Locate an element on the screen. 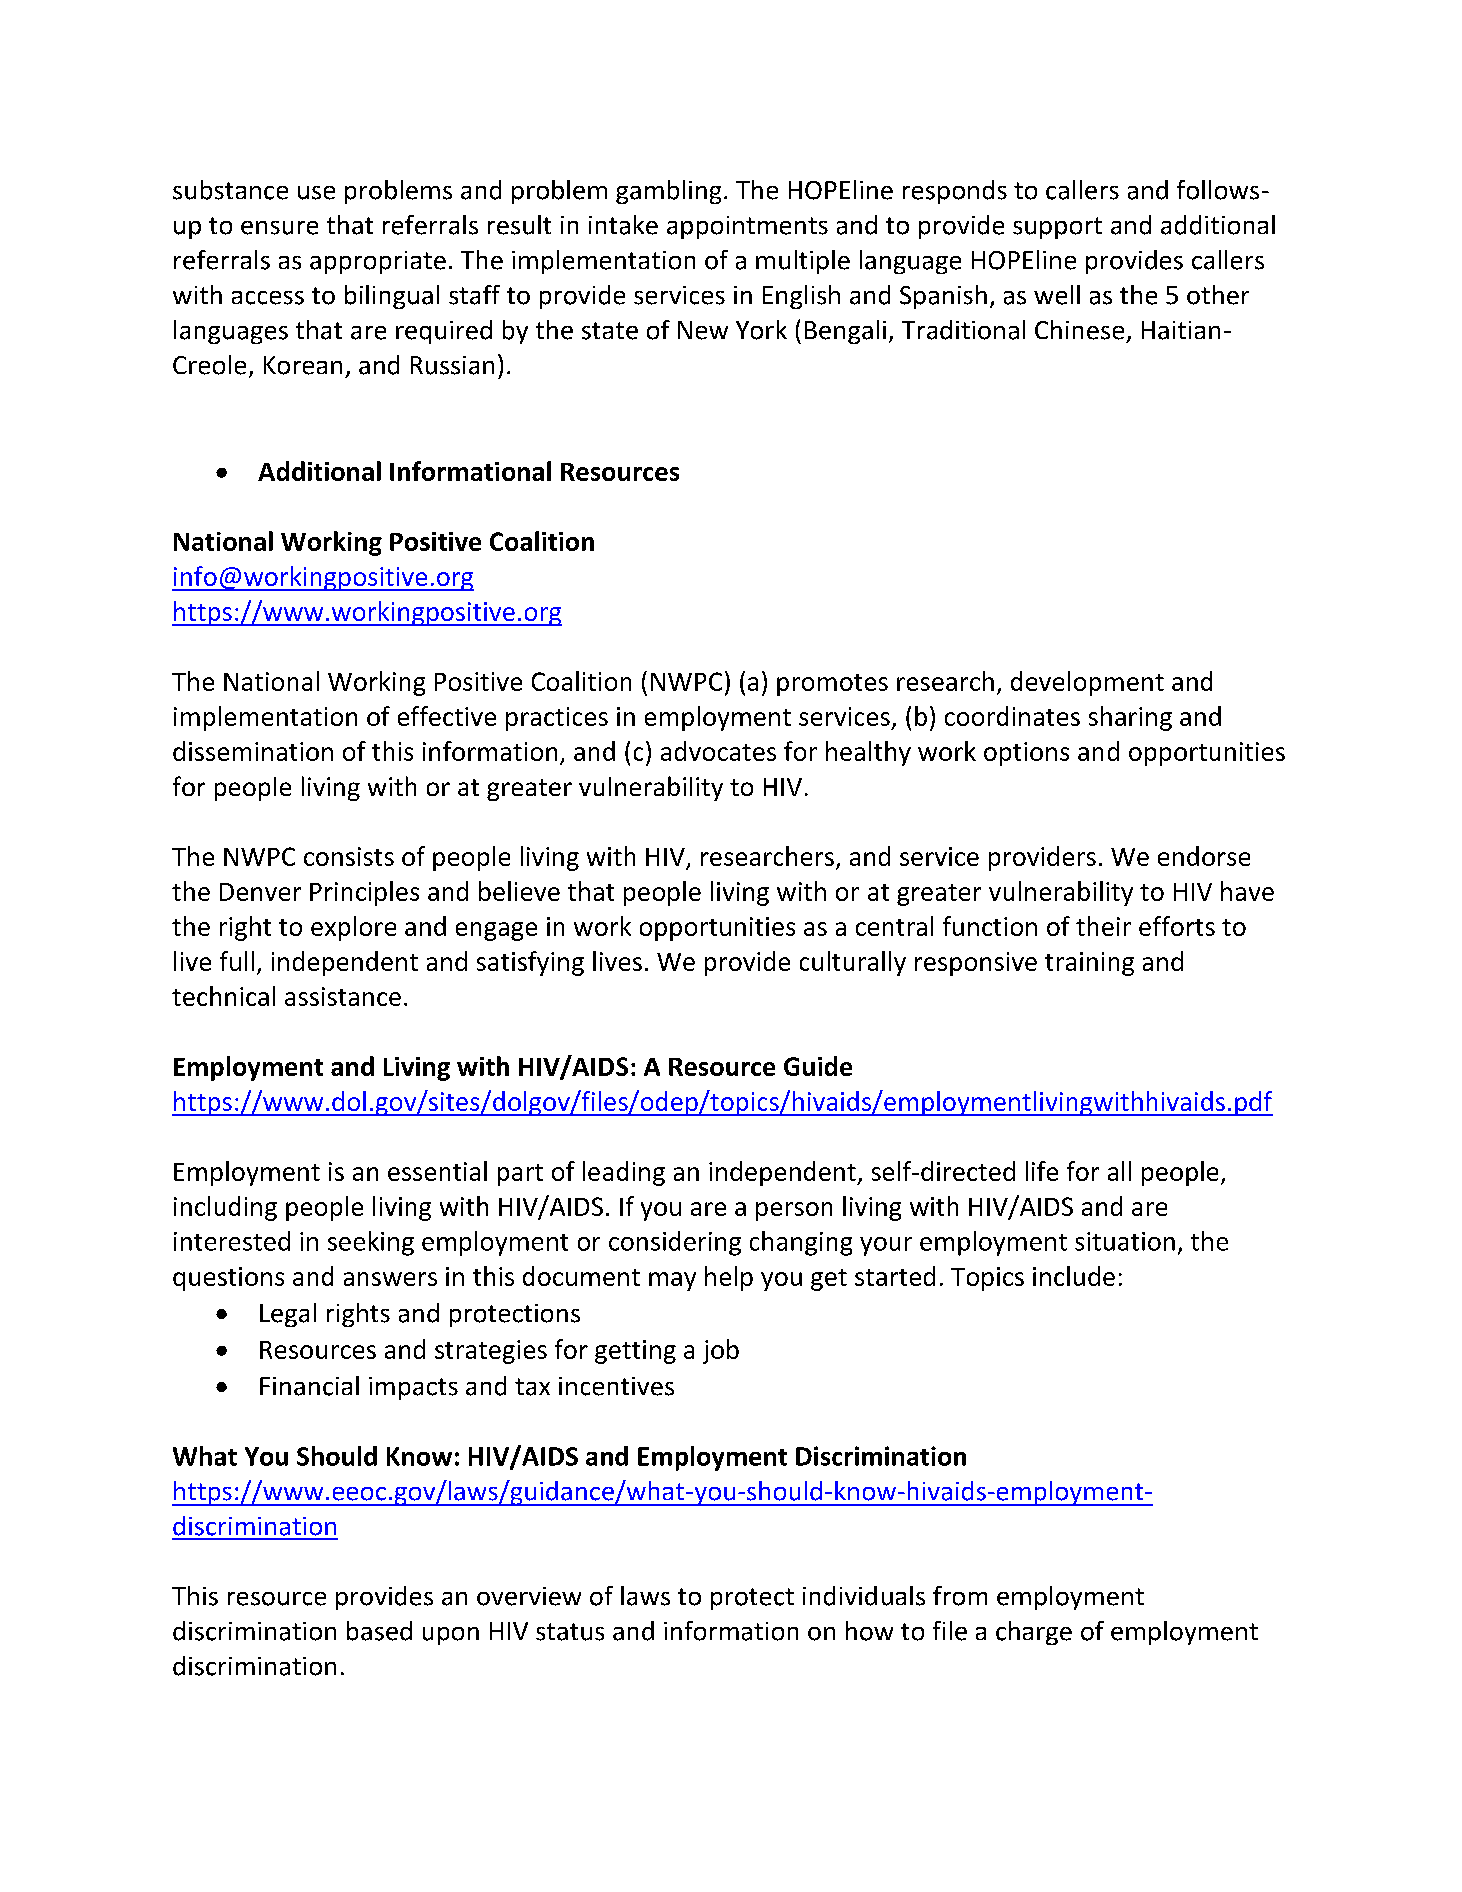  support is located at coordinates (1057, 228).
